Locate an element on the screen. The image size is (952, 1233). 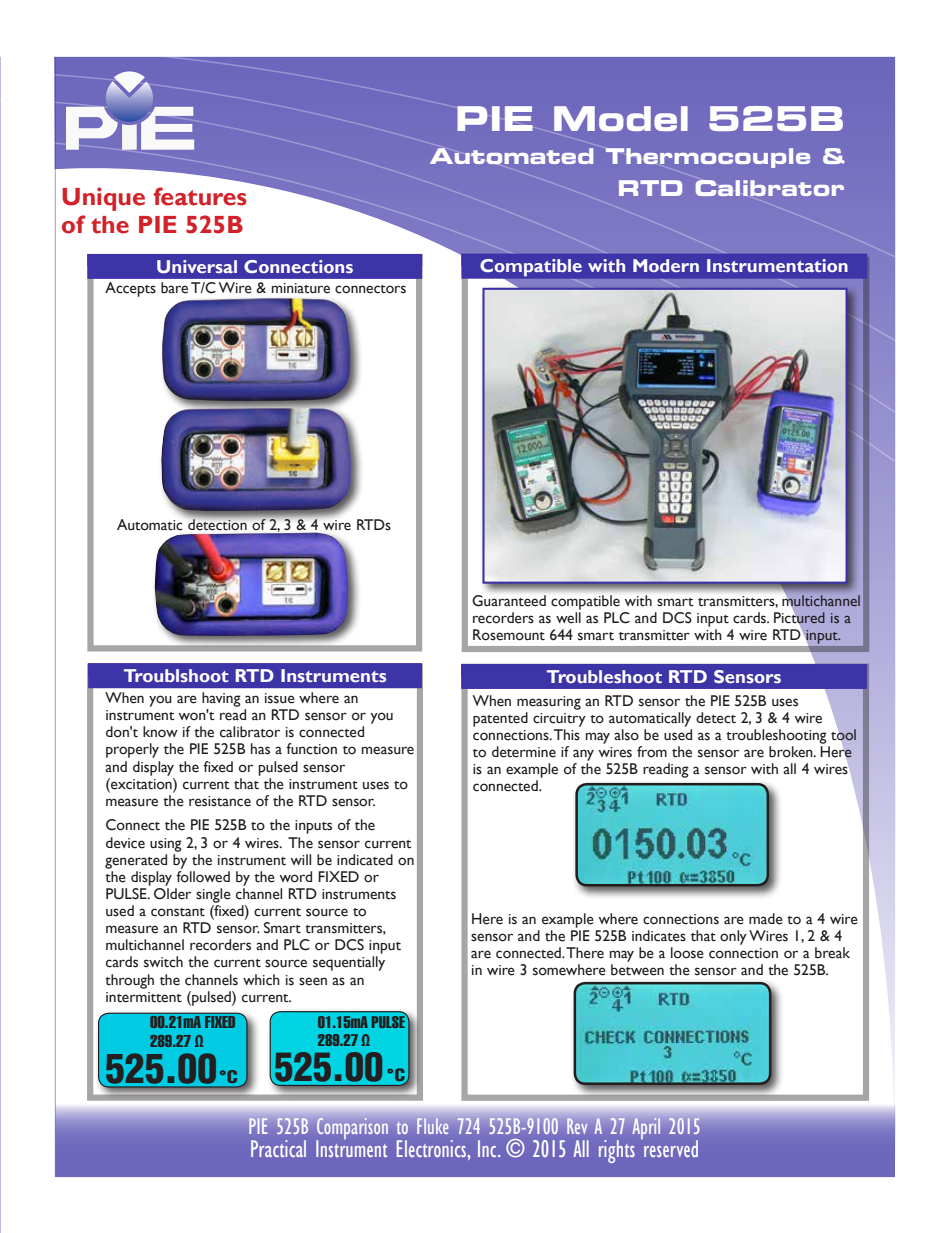
features is located at coordinates (200, 196).
